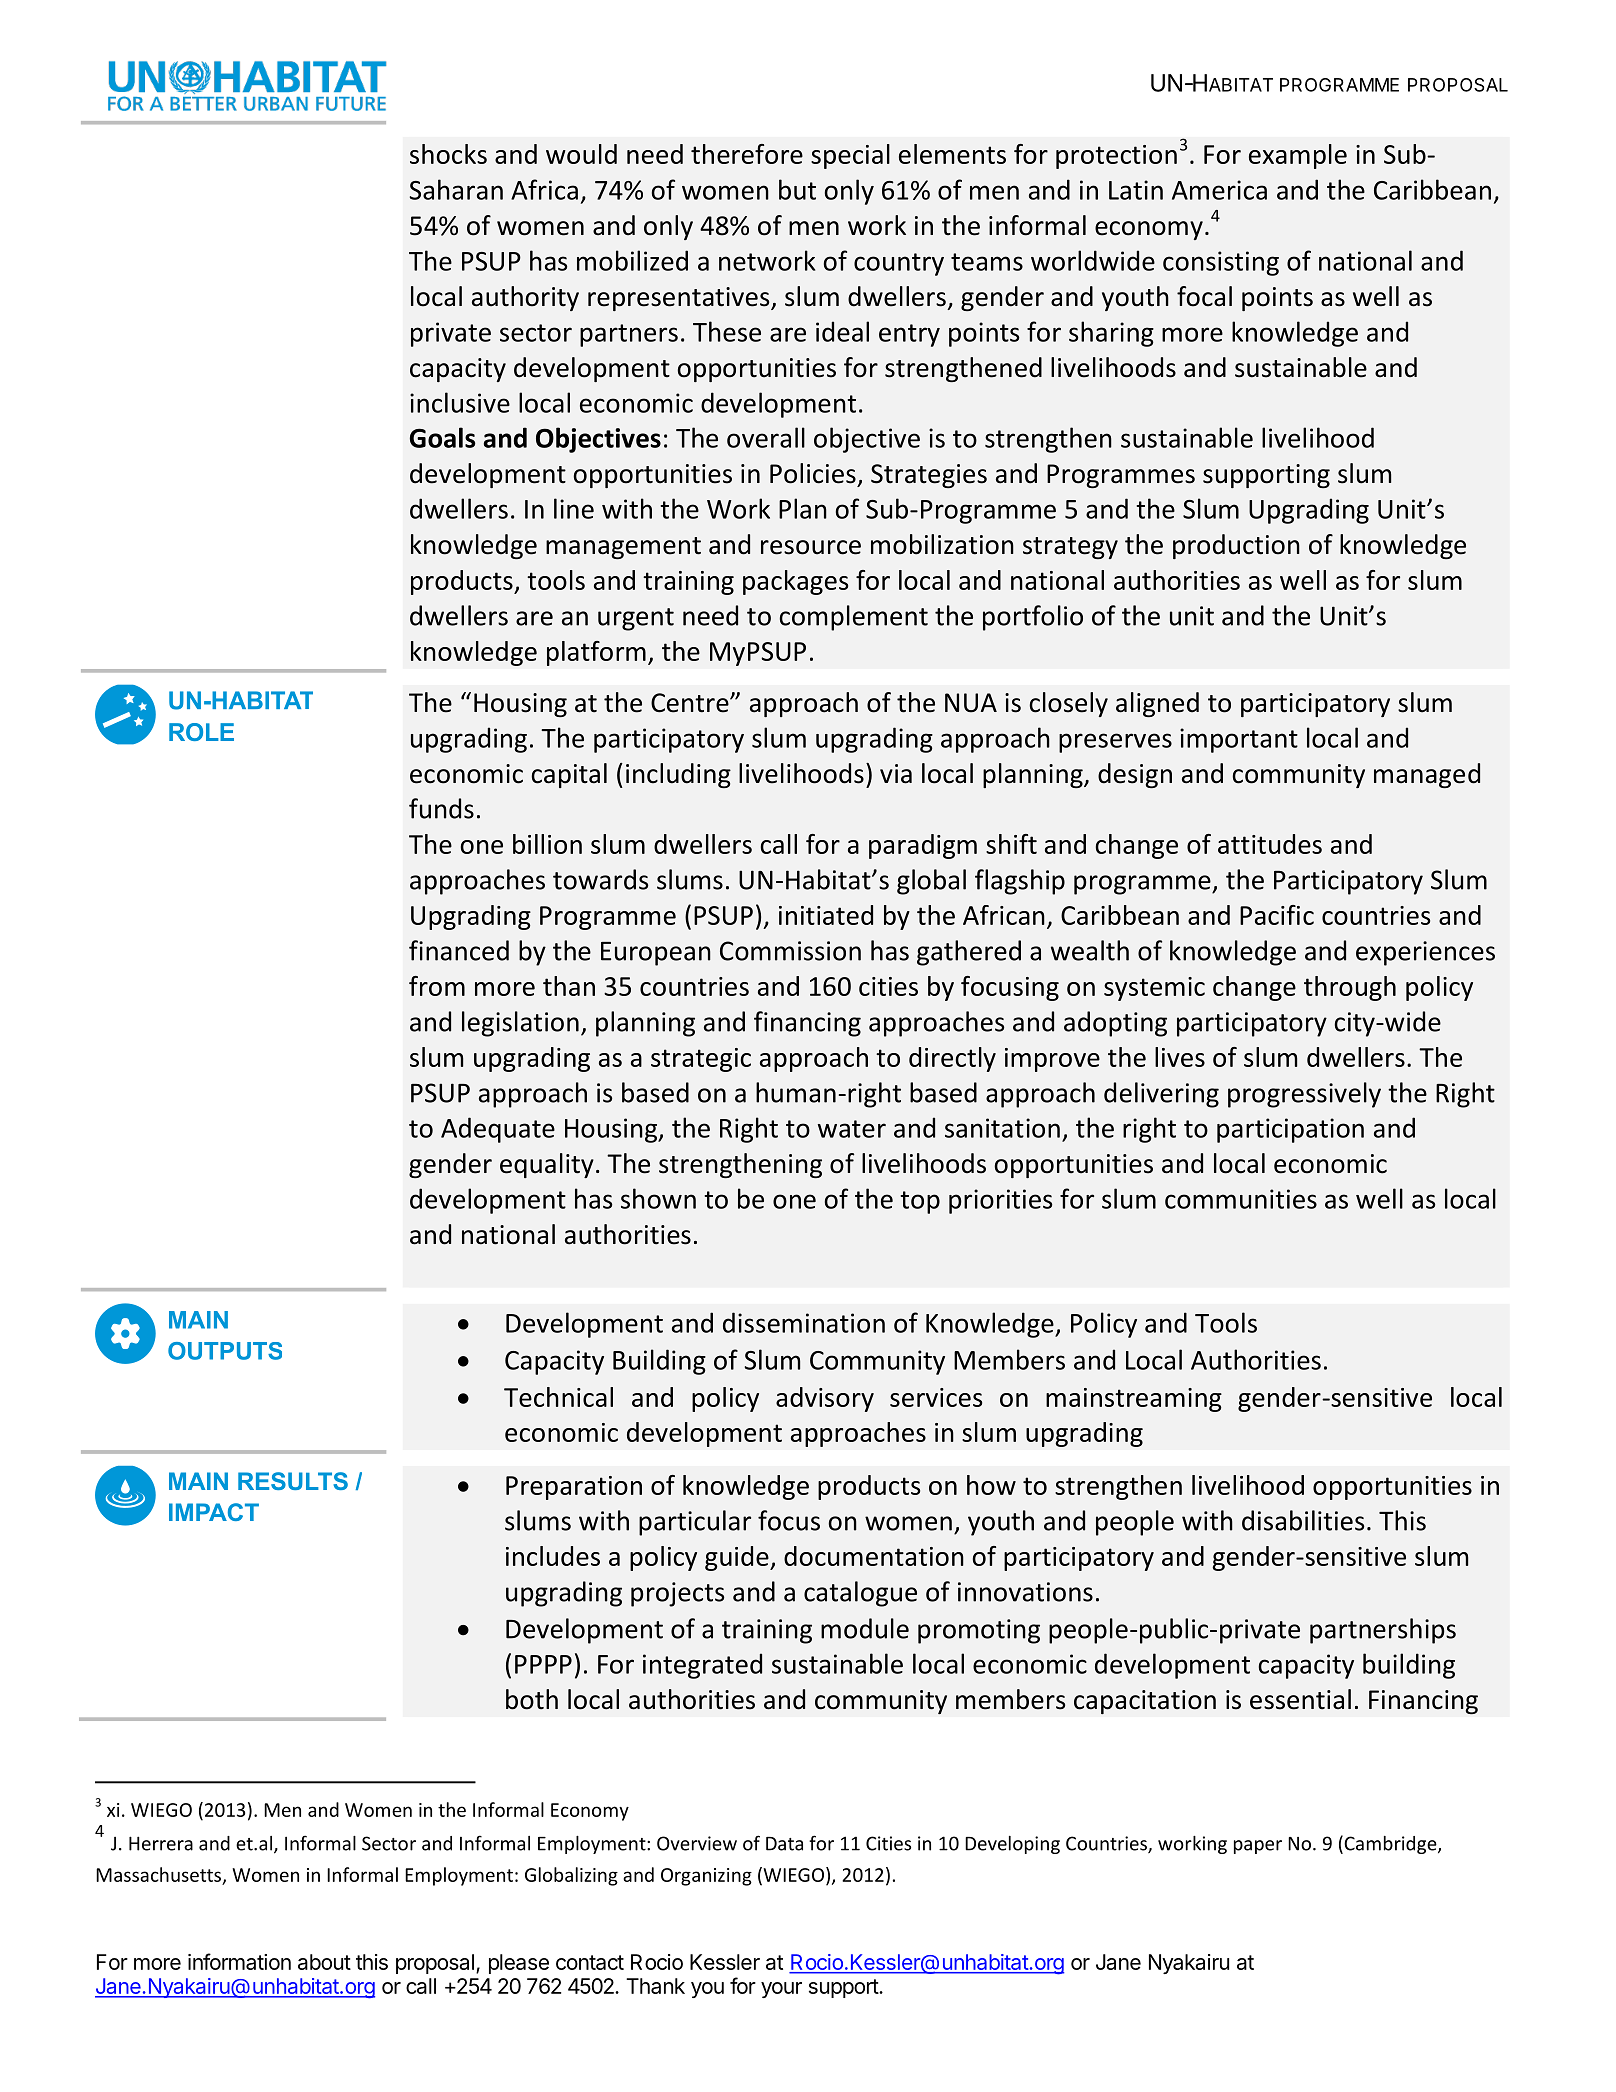 The width and height of the page is (1616, 2092). I want to click on important, so click(1239, 740).
